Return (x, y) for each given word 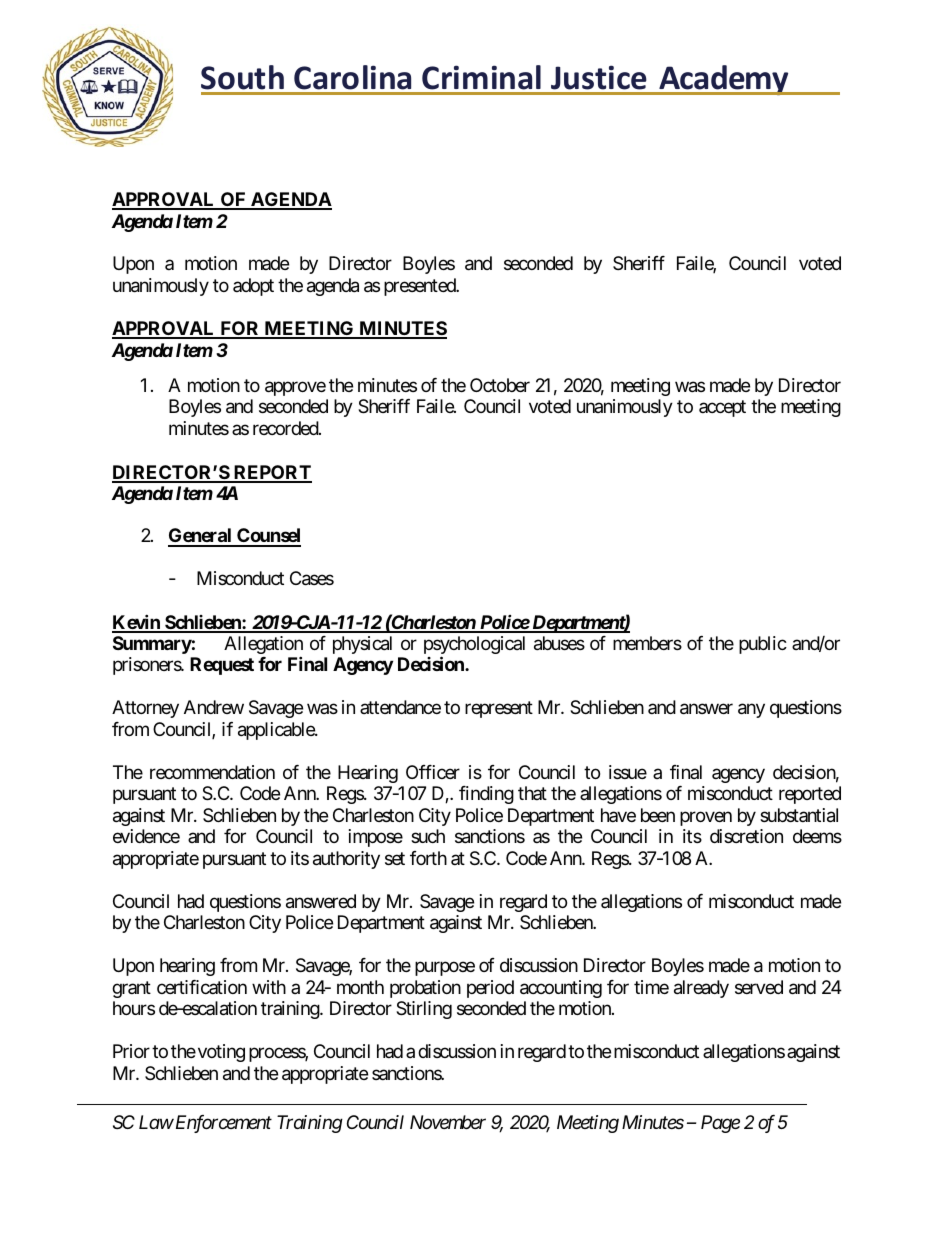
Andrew (214, 707)
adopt (253, 287)
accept (722, 409)
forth (428, 858)
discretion (746, 836)
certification (202, 987)
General (201, 537)
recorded (286, 428)
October (500, 385)
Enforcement (222, 1124)
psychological (474, 646)
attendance (400, 707)
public (763, 645)
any (751, 711)
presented (420, 287)
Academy (724, 80)
